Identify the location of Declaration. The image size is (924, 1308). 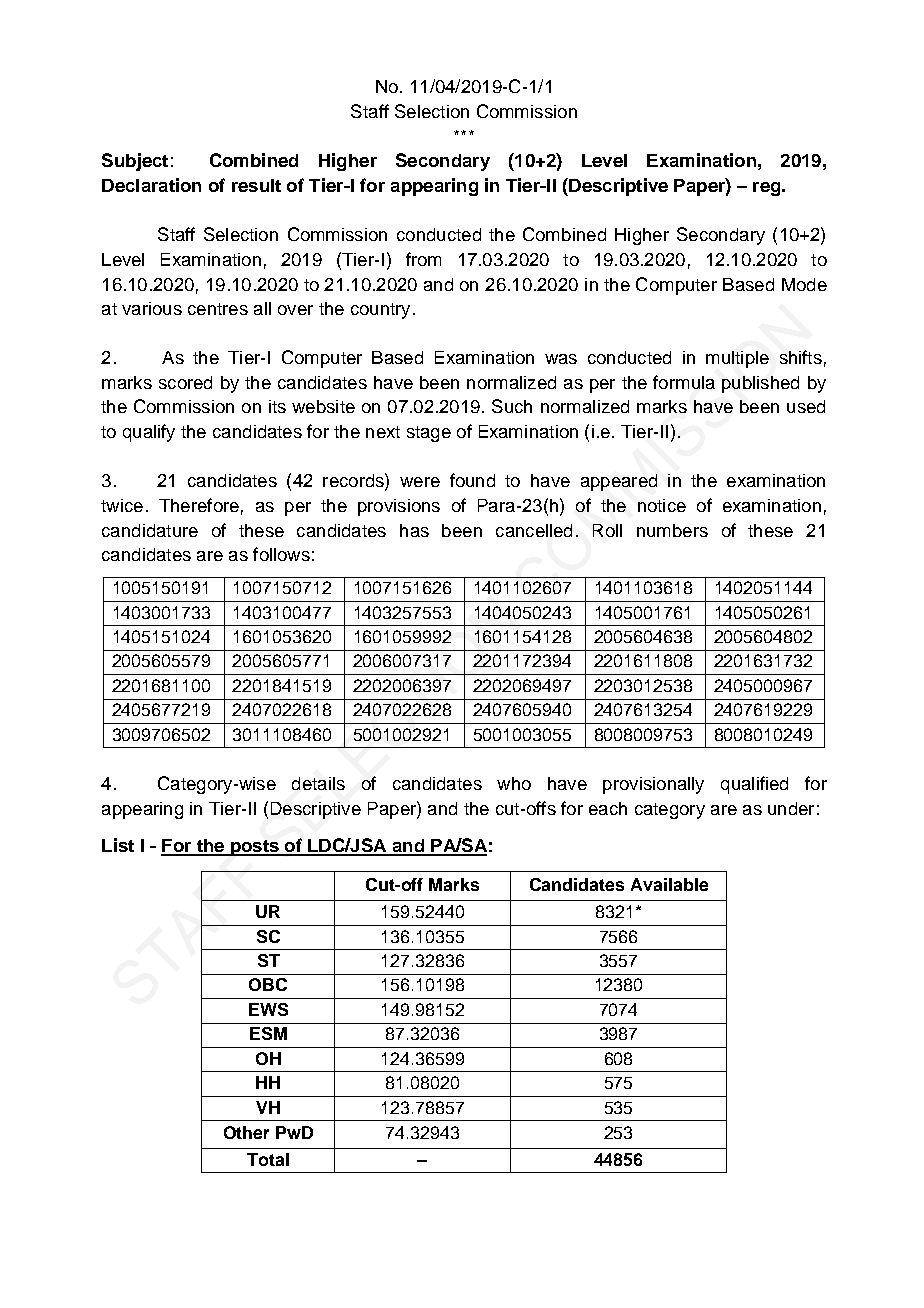
(151, 185).
